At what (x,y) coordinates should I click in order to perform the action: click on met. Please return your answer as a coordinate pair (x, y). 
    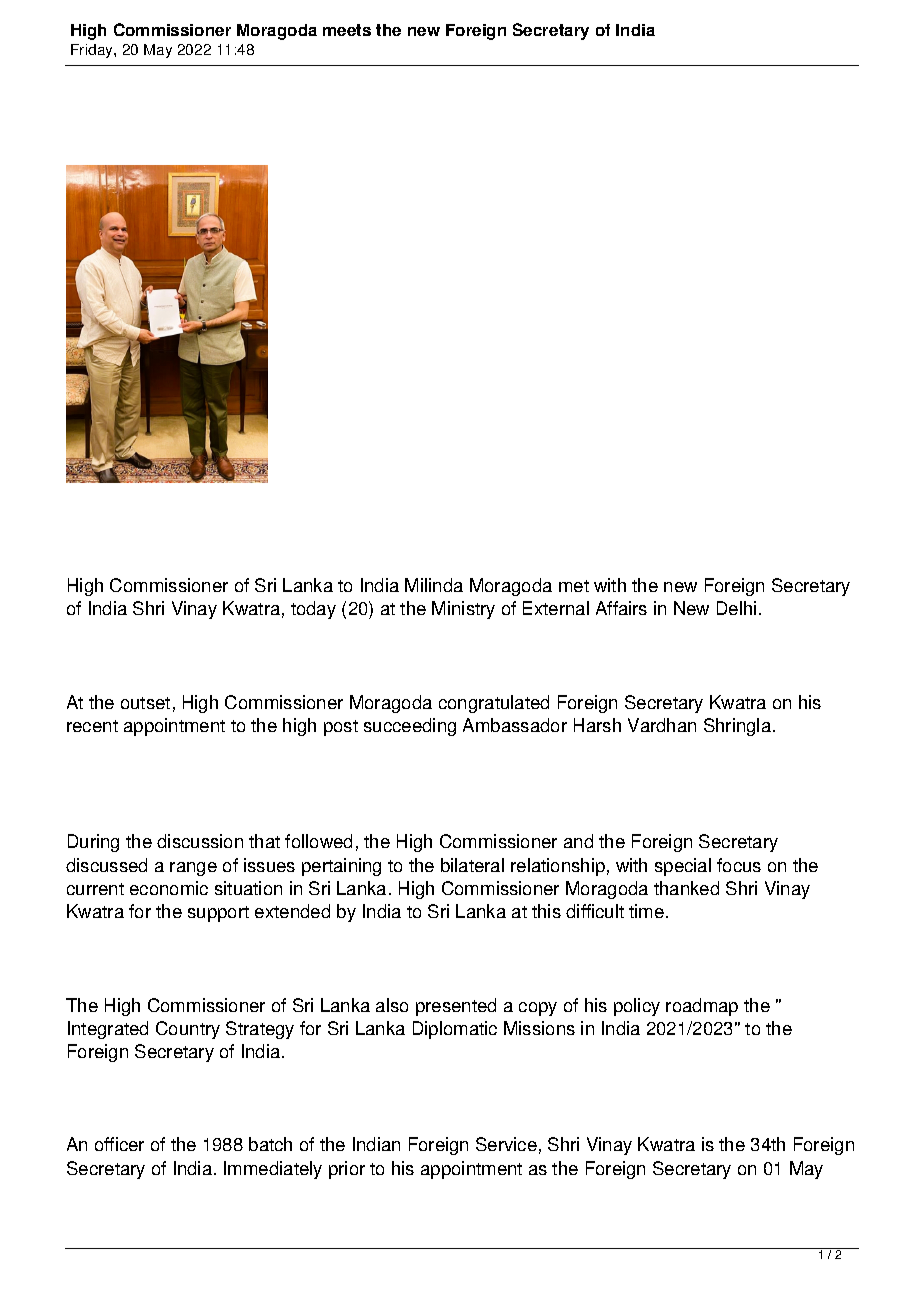
    Looking at the image, I should click on (574, 586).
